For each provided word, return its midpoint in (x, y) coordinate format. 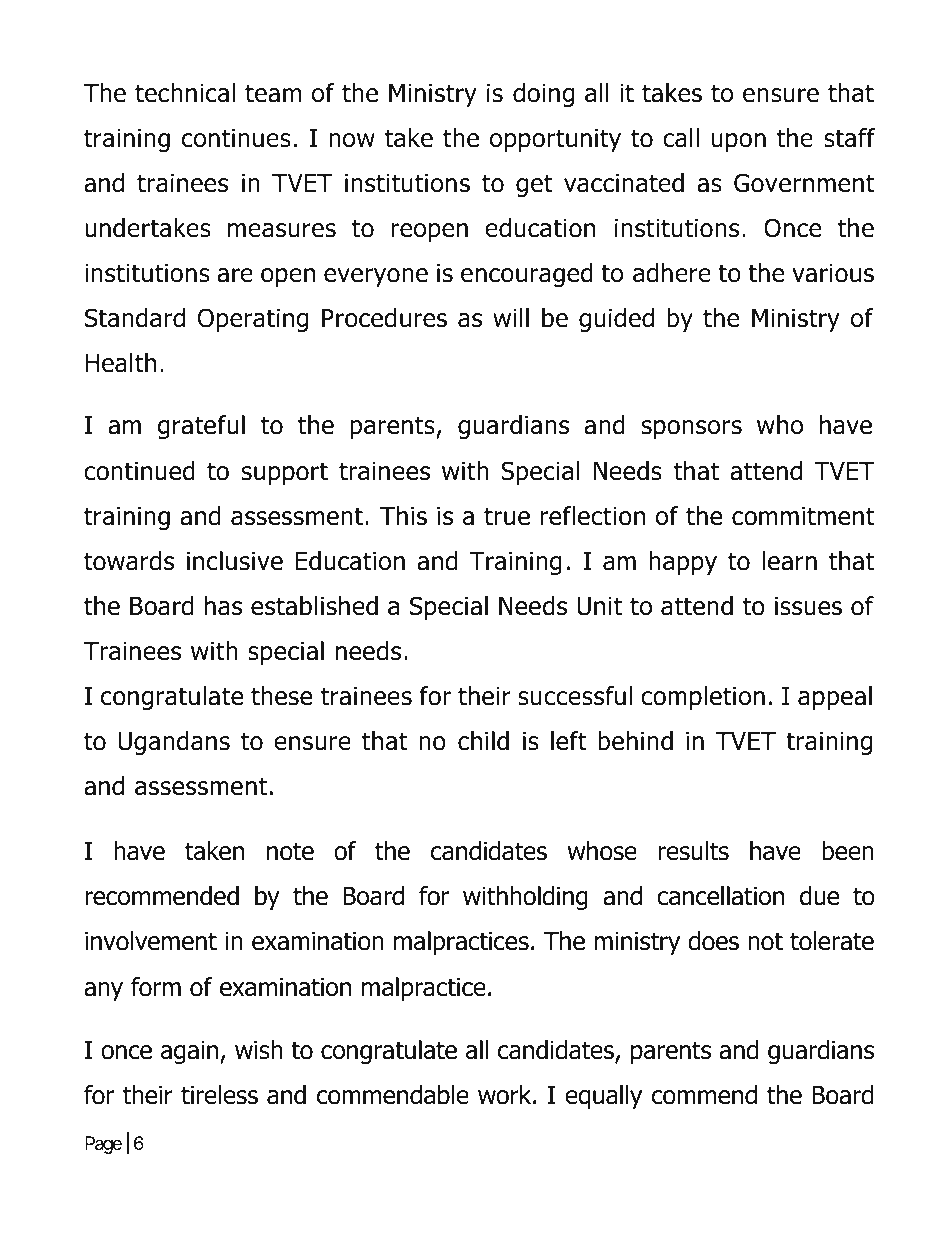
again (191, 1052)
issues (808, 606)
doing (543, 95)
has (223, 606)
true (507, 516)
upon (738, 142)
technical (185, 93)
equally (603, 1097)
